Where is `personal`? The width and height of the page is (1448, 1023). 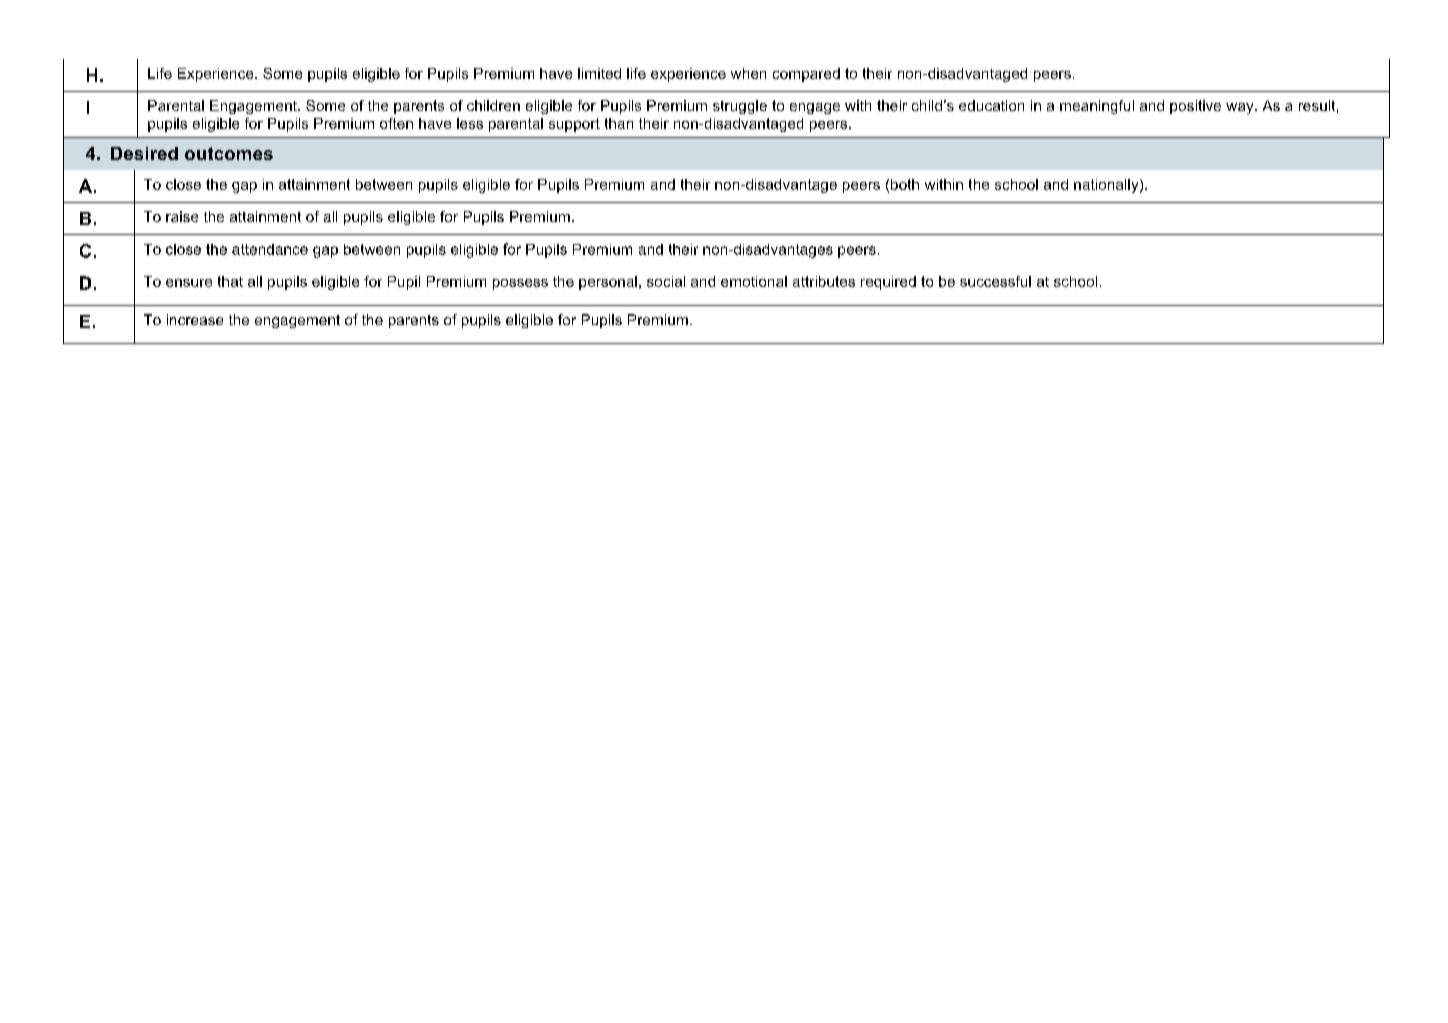 personal is located at coordinates (608, 283).
